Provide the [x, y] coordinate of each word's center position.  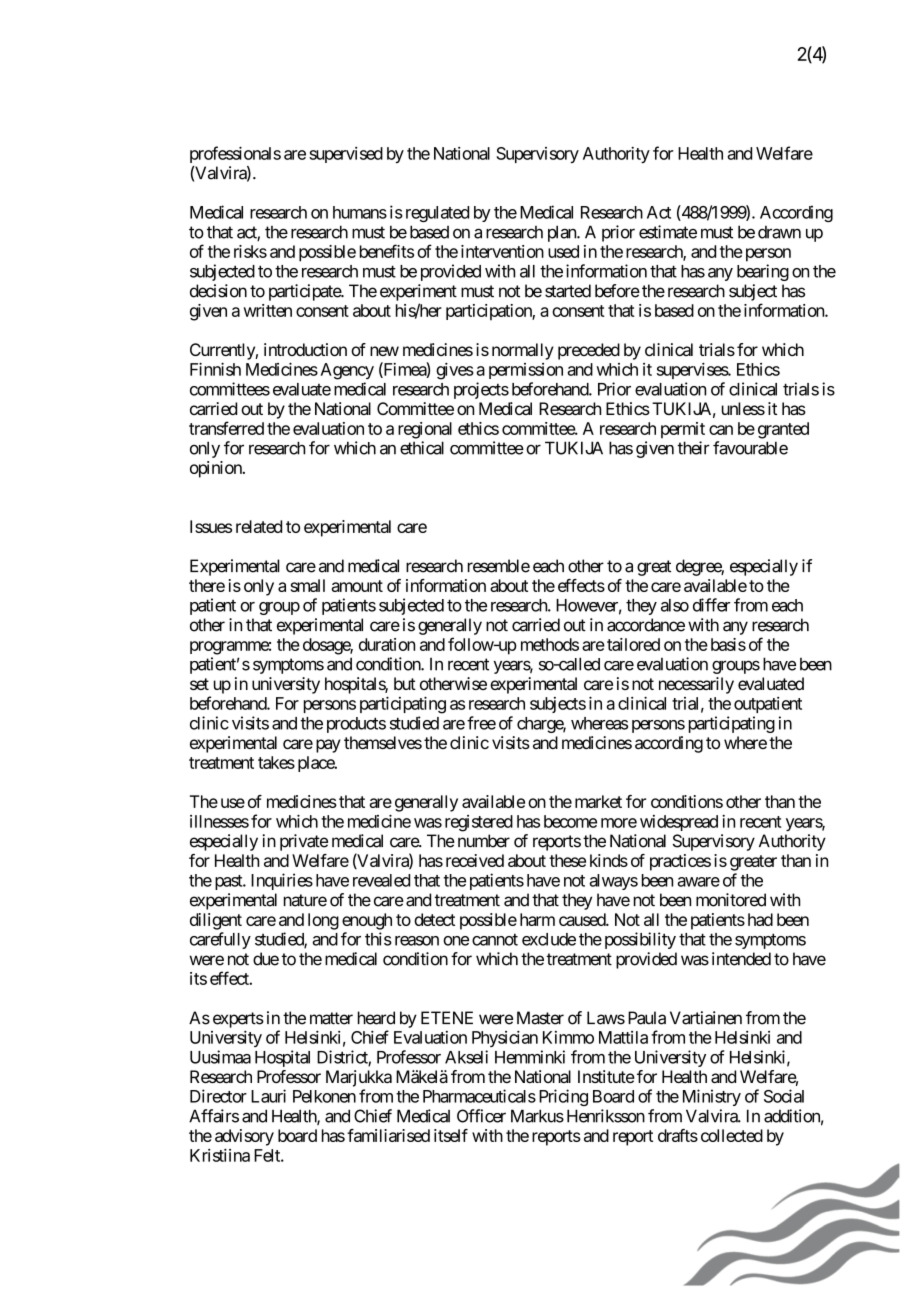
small [308, 585]
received [475, 860]
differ [711, 605]
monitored [731, 900]
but [405, 683]
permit [683, 430]
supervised [346, 155]
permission [526, 371]
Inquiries [282, 881]
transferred [226, 428]
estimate [668, 232]
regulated [437, 214]
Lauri [268, 1096]
